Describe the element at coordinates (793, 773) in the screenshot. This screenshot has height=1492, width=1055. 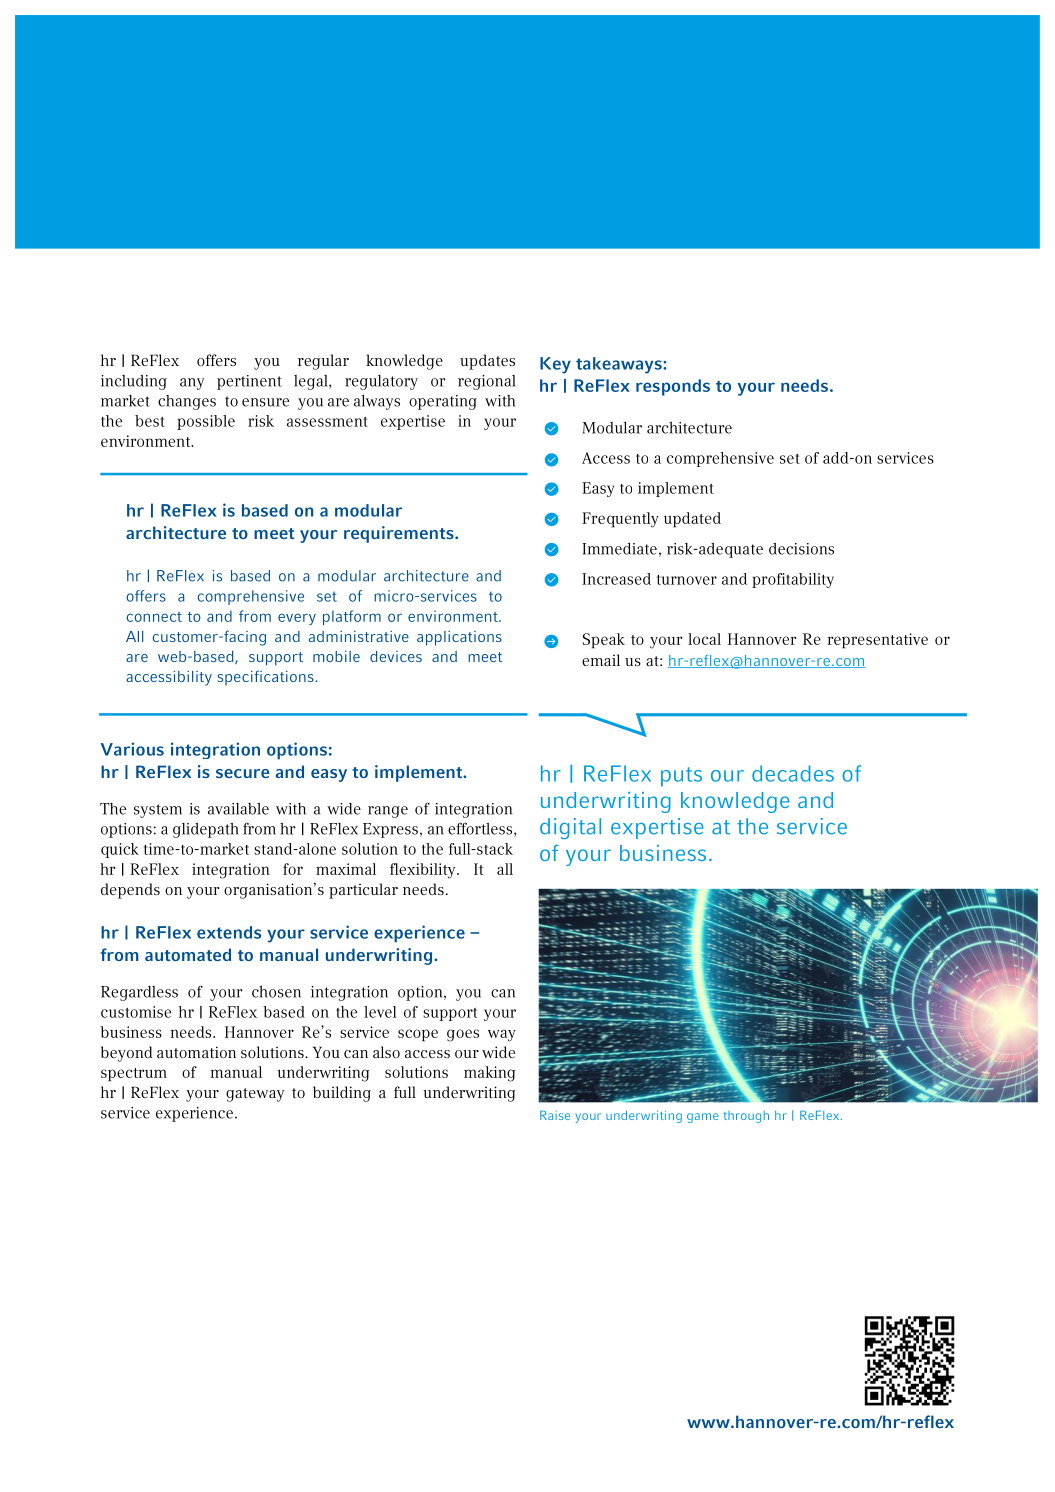
I see `decades` at that location.
